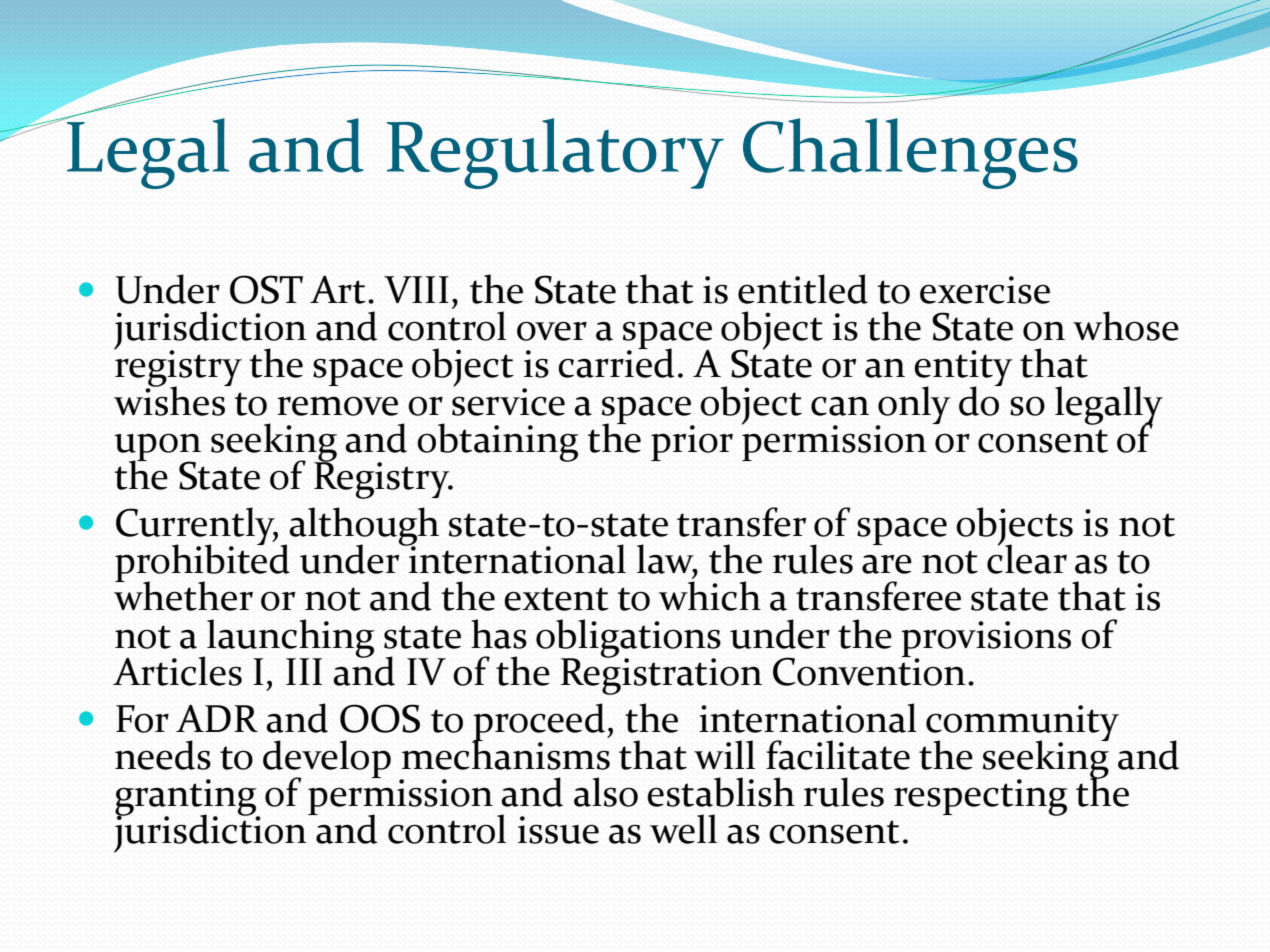 Image resolution: width=1270 pixels, height=952 pixels. Describe the element at coordinates (187, 798) in the screenshot. I see `granting` at that location.
